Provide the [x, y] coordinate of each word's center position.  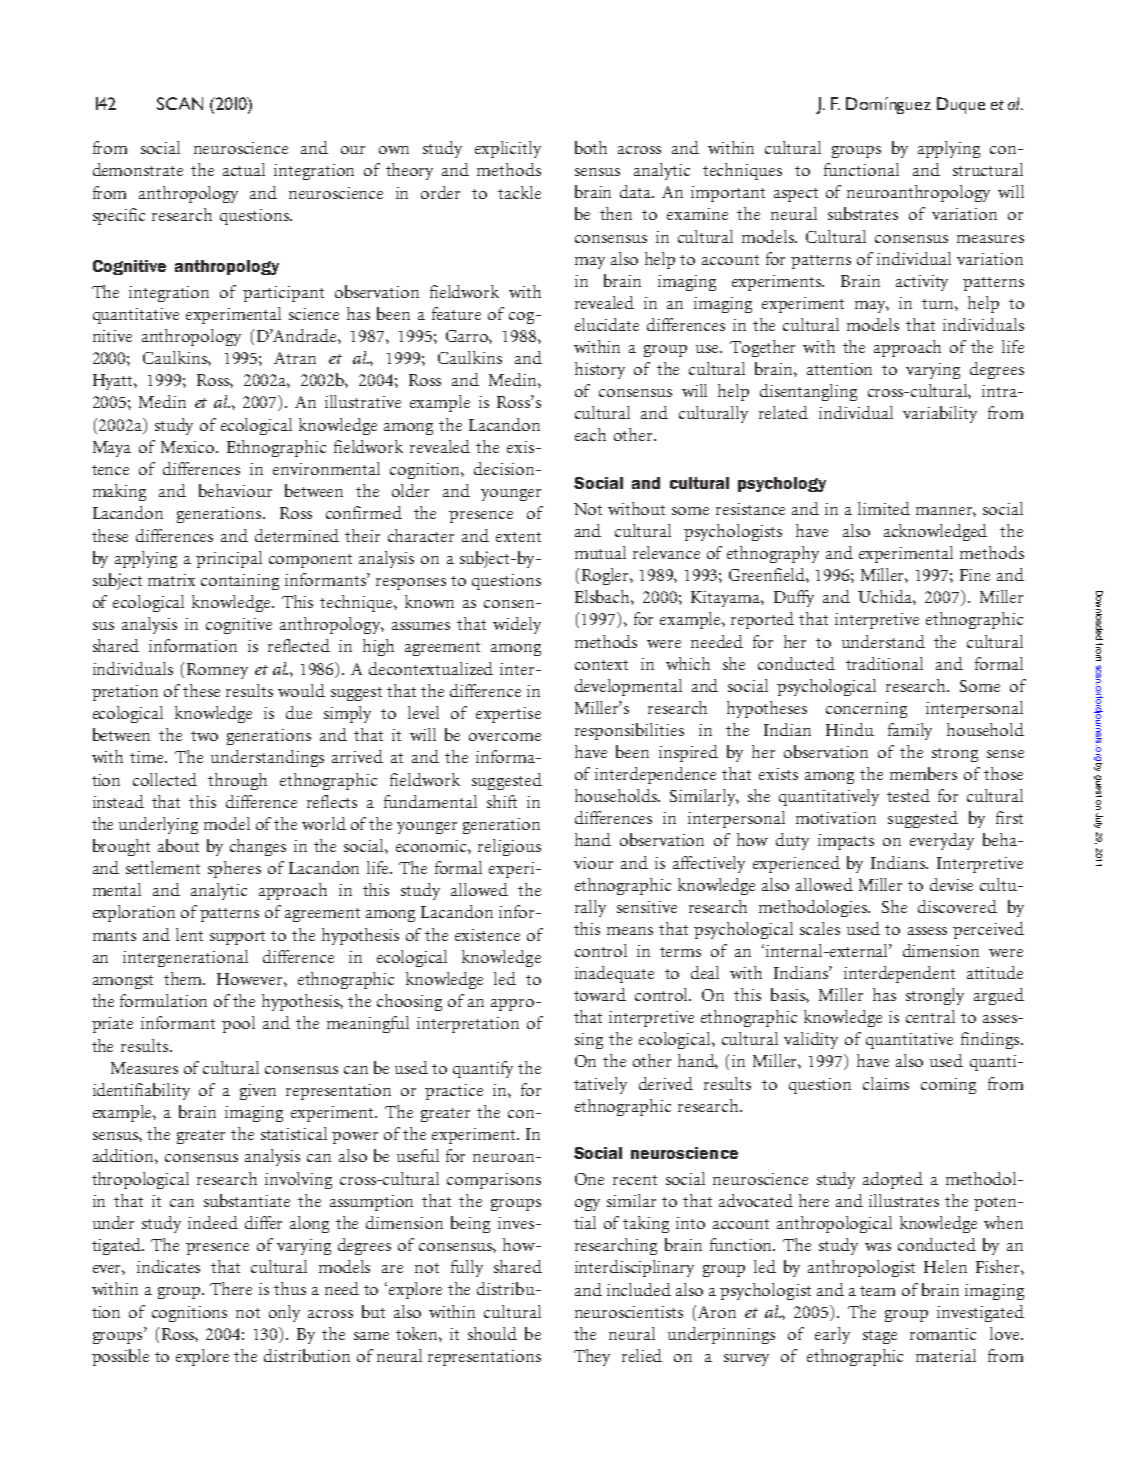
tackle [519, 192]
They [592, 1357]
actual [244, 169]
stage [880, 1337]
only [284, 1313]
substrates [863, 213]
